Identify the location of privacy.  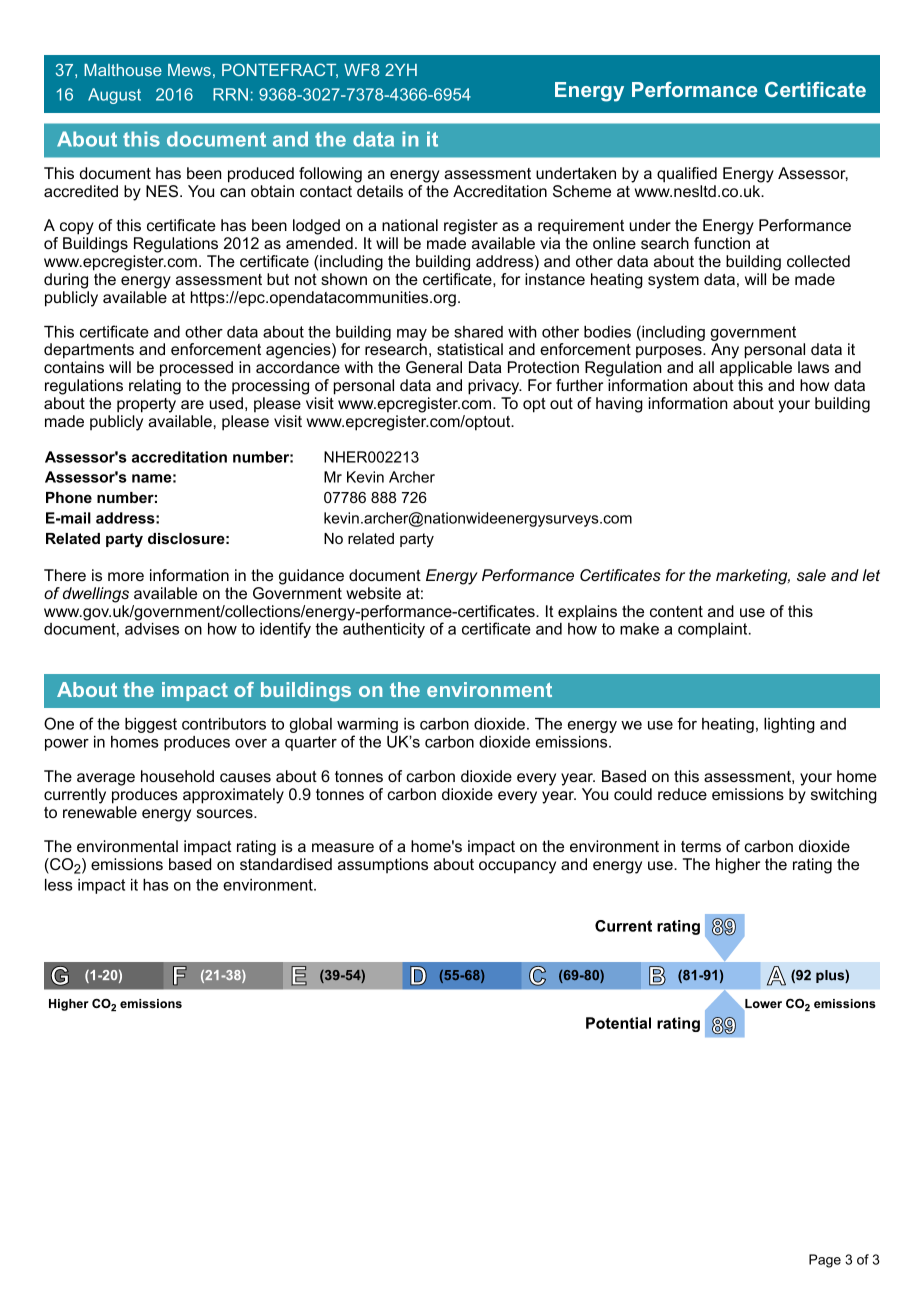
(495, 387).
